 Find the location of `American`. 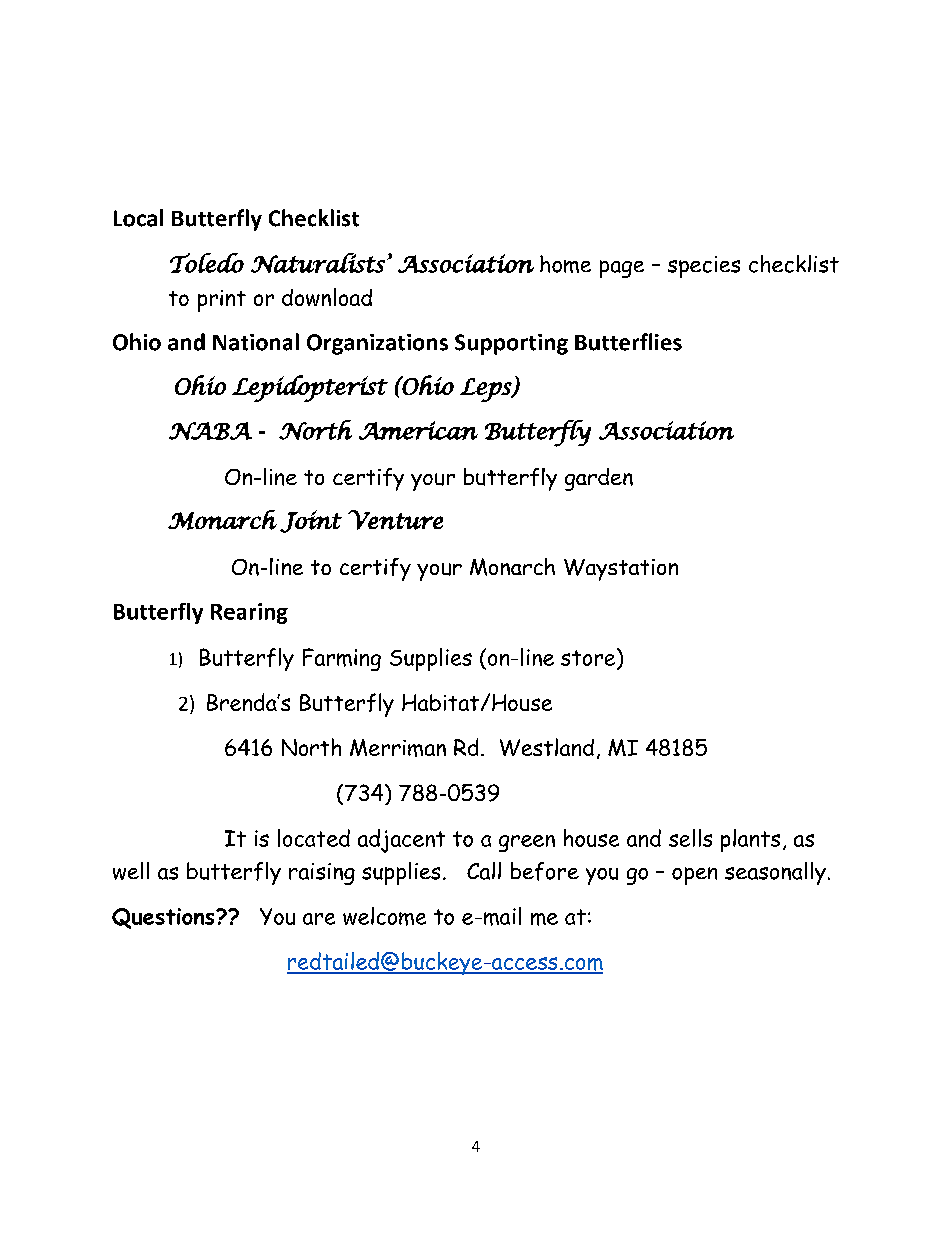

American is located at coordinates (418, 430).
